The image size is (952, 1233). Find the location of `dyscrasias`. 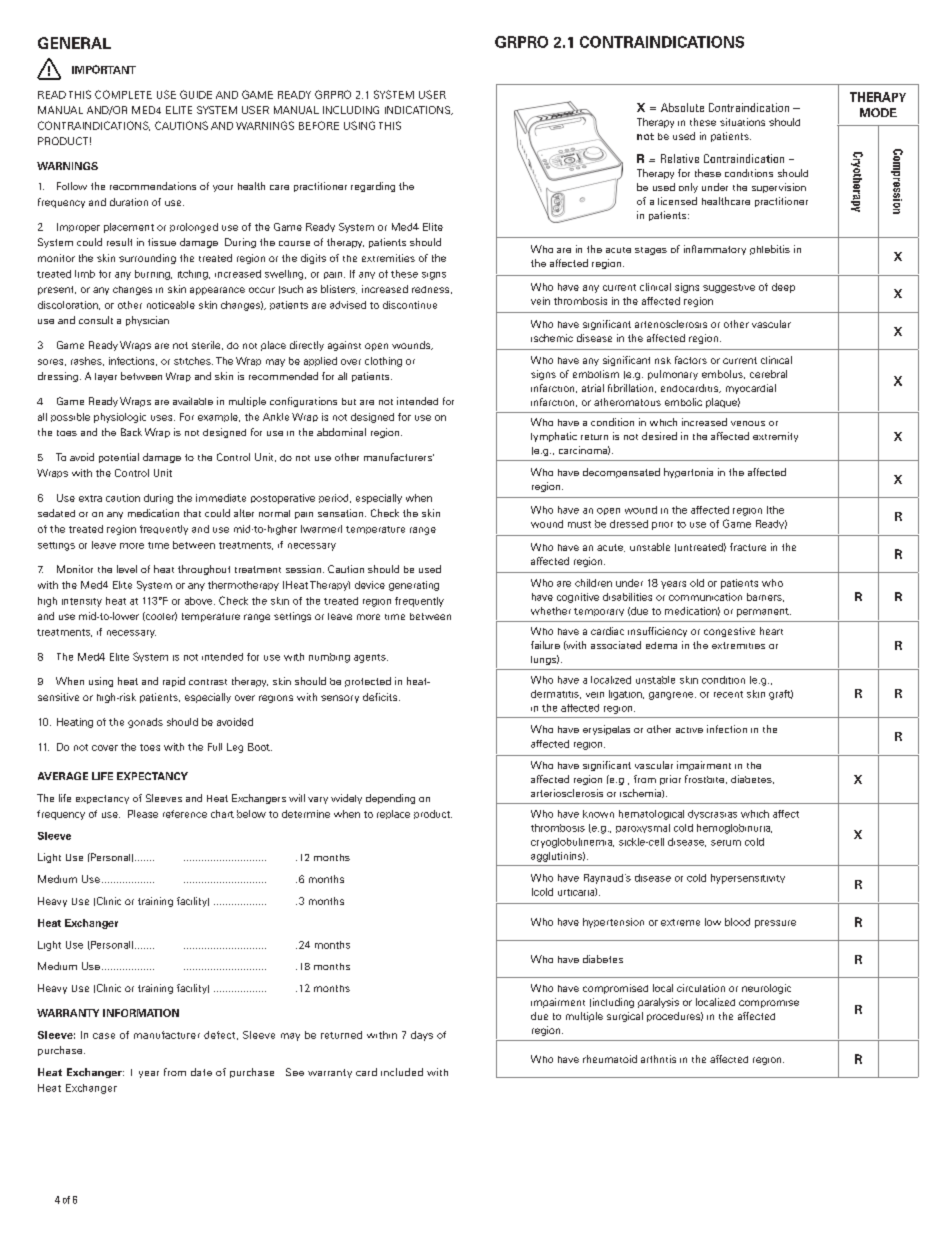

dyscrasias is located at coordinates (712, 814).
